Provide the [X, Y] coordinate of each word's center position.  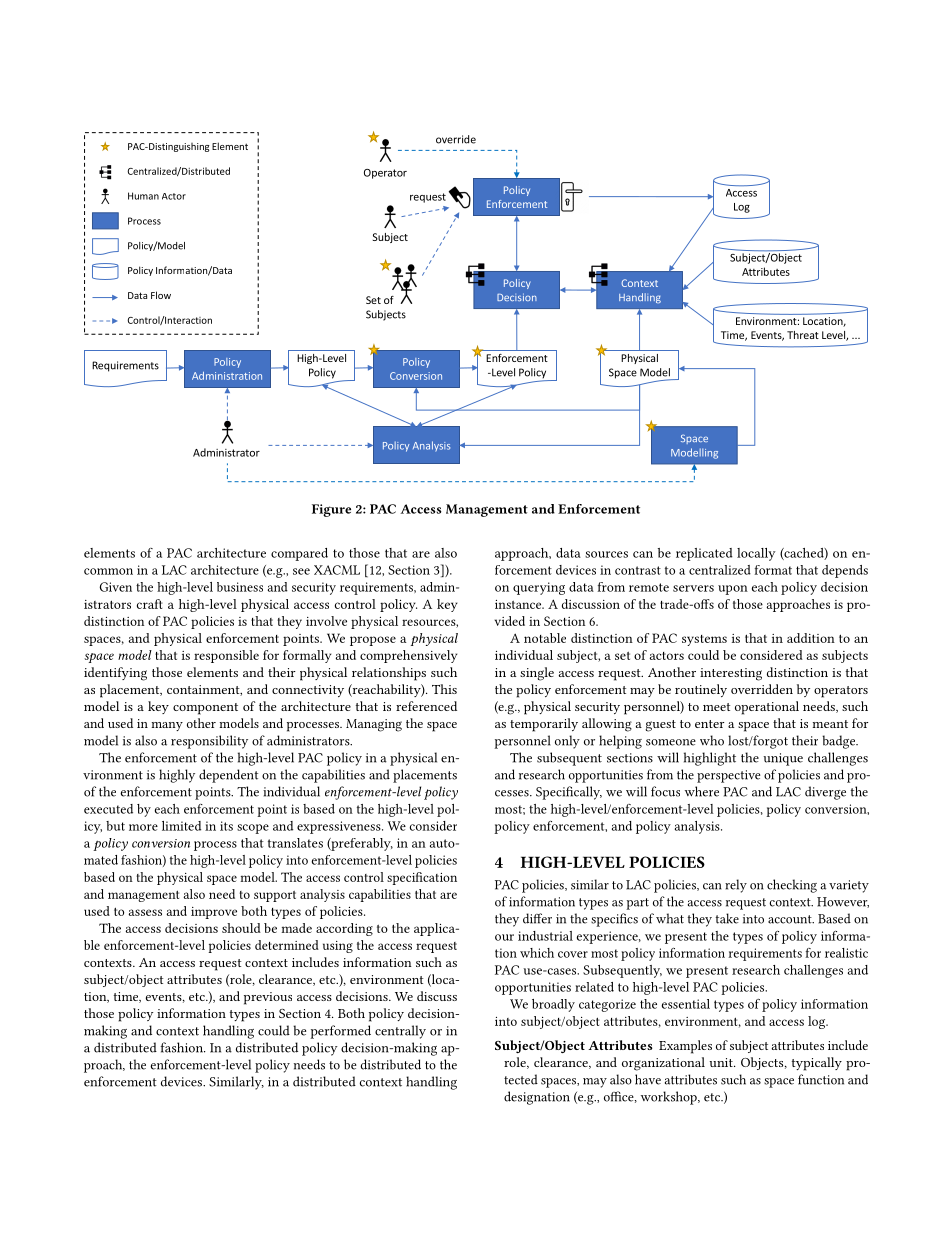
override [456, 139]
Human [143, 196]
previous [268, 998]
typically [817, 1064]
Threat [803, 335]
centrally [400, 1032]
